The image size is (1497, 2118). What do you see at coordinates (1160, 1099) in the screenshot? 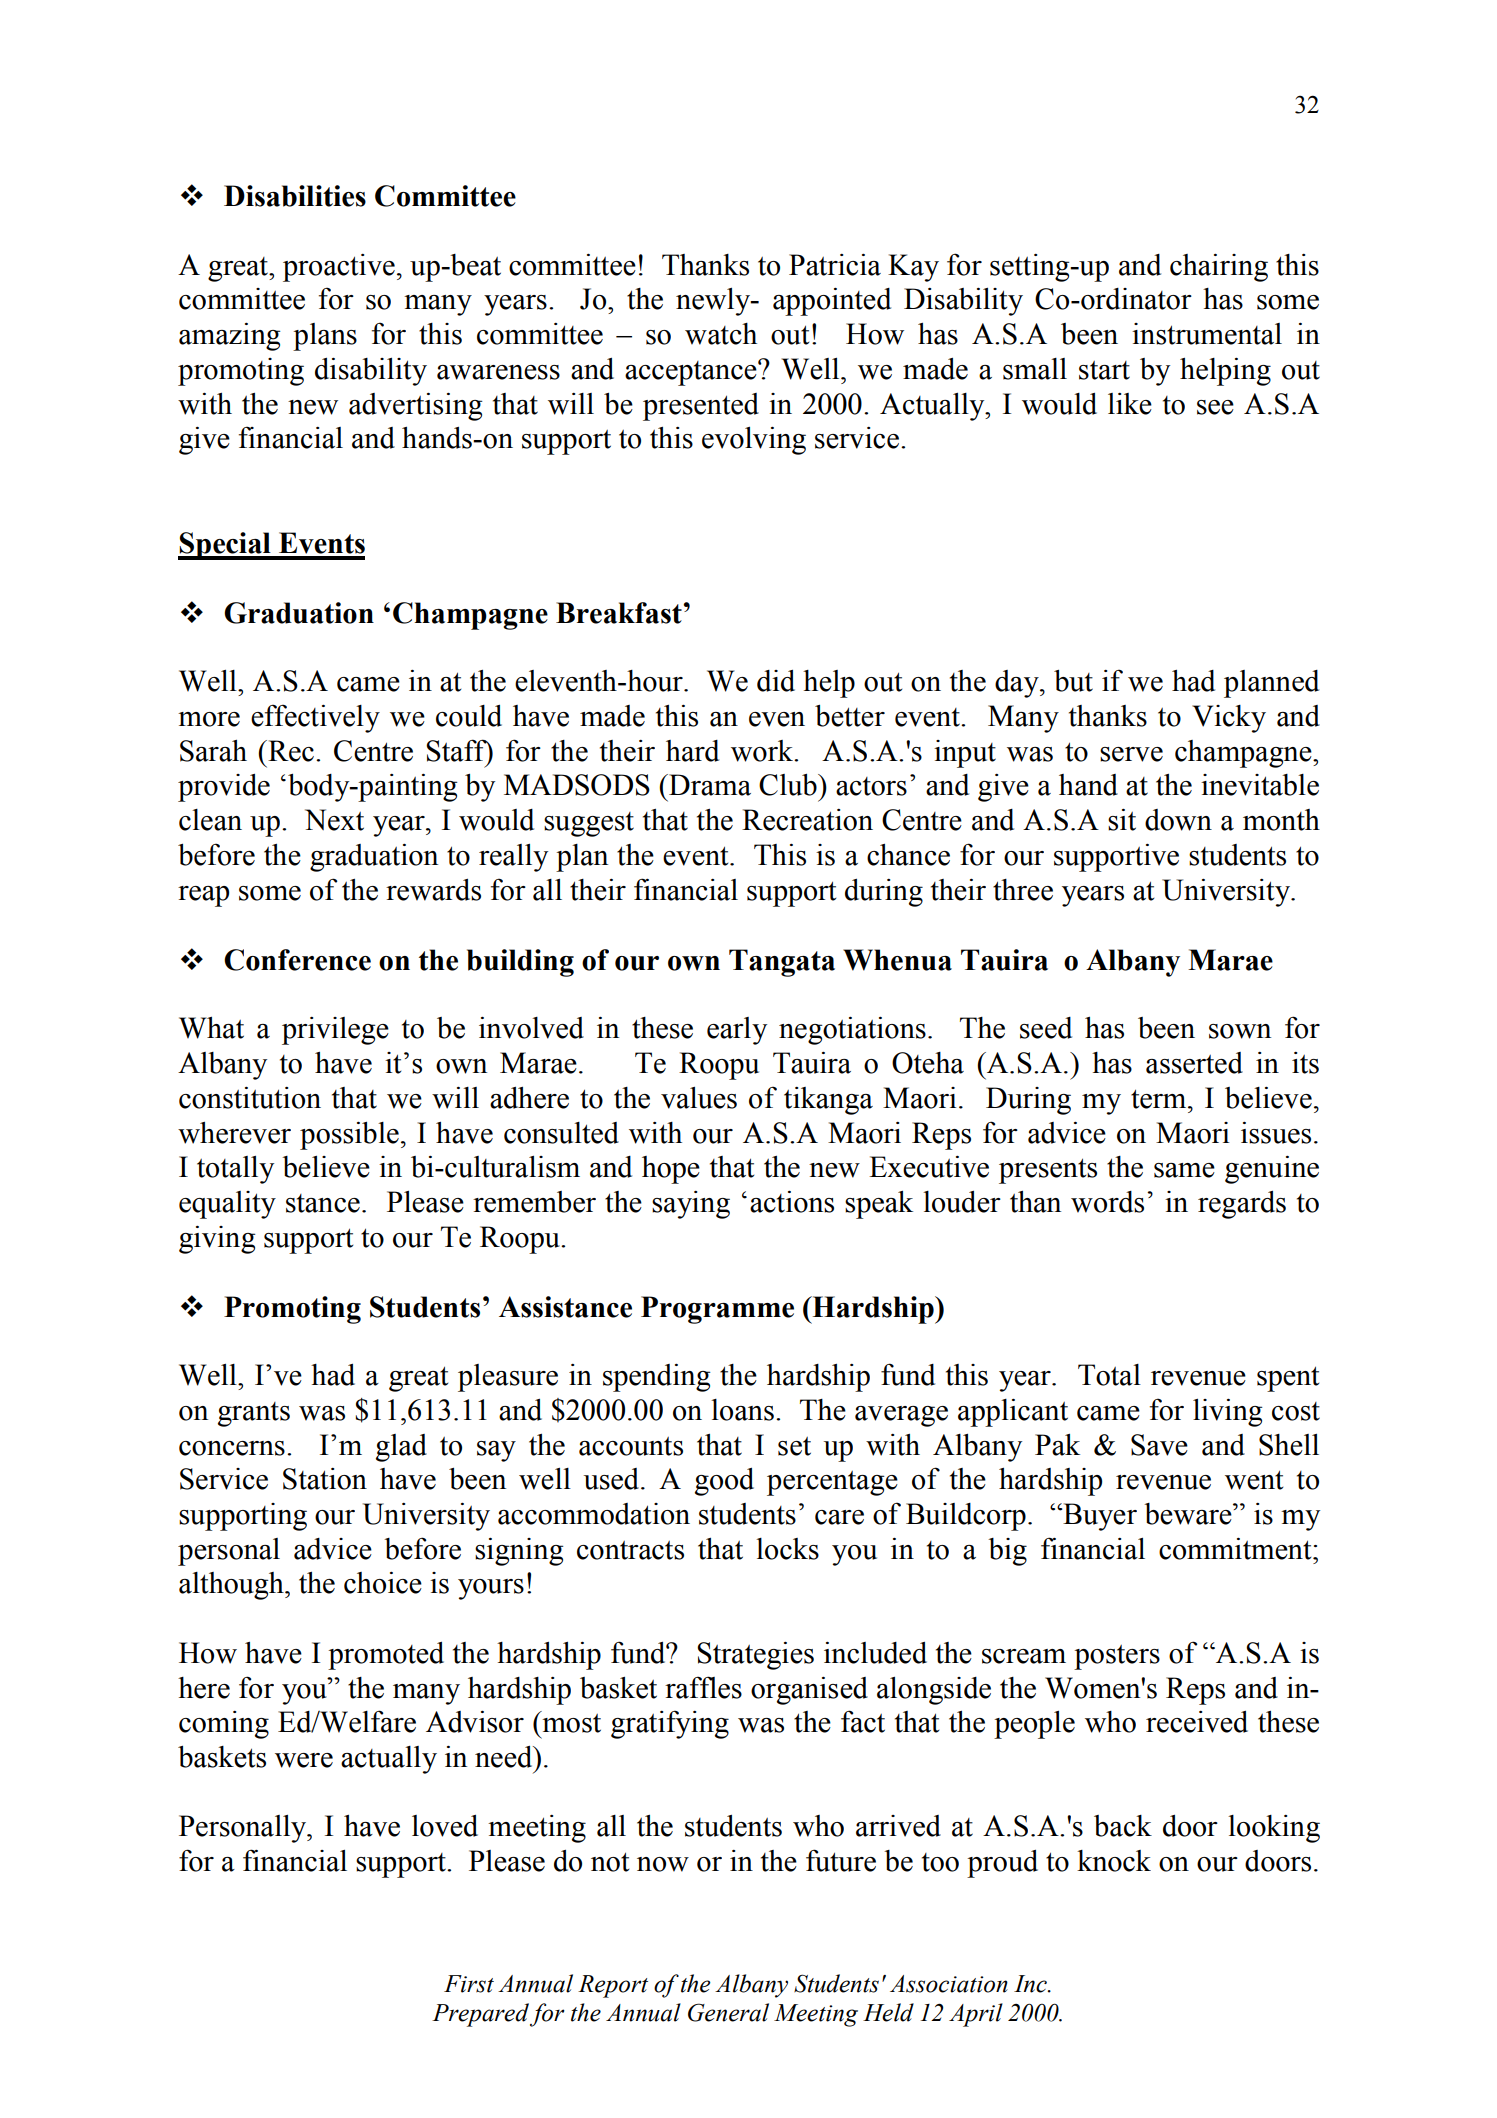
I see `term` at bounding box center [1160, 1099].
